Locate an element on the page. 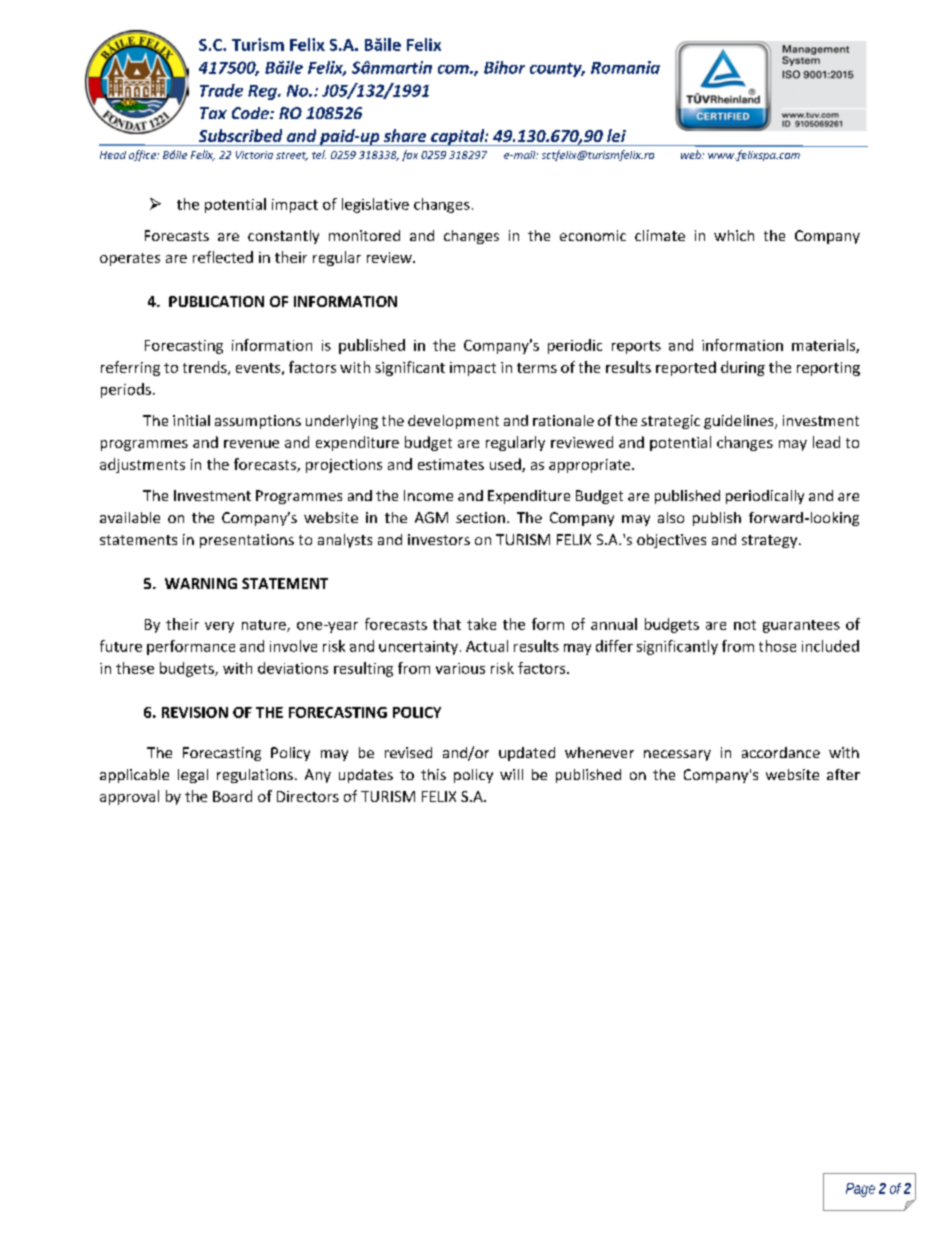 This document has height=1233, width=952. Board is located at coordinates (232, 796).
